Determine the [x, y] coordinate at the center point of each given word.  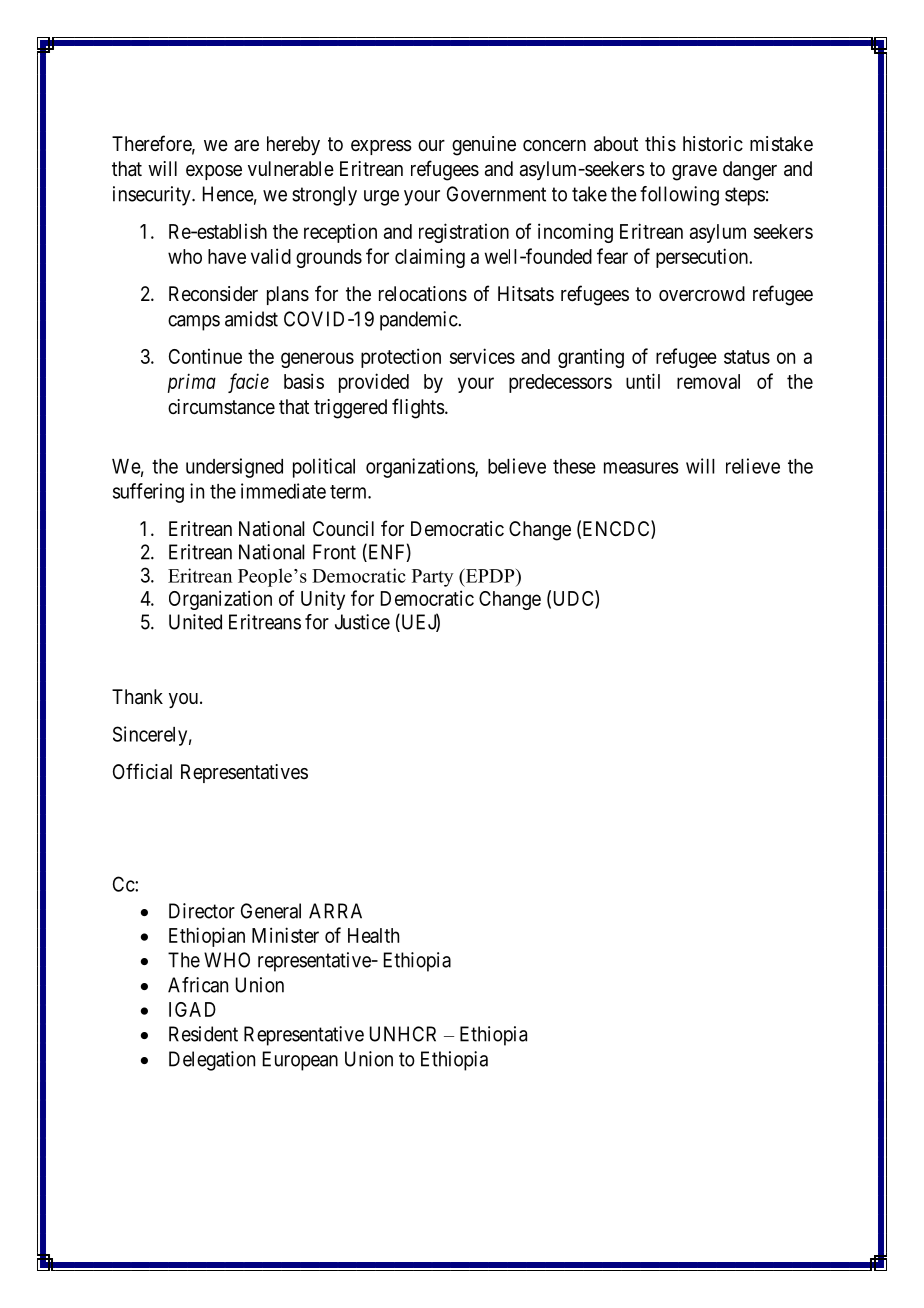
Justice [362, 622]
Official [142, 771]
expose [214, 172]
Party [433, 578]
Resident [203, 1034]
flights [418, 408]
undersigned [234, 468]
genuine [484, 146]
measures [641, 468]
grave [694, 173]
